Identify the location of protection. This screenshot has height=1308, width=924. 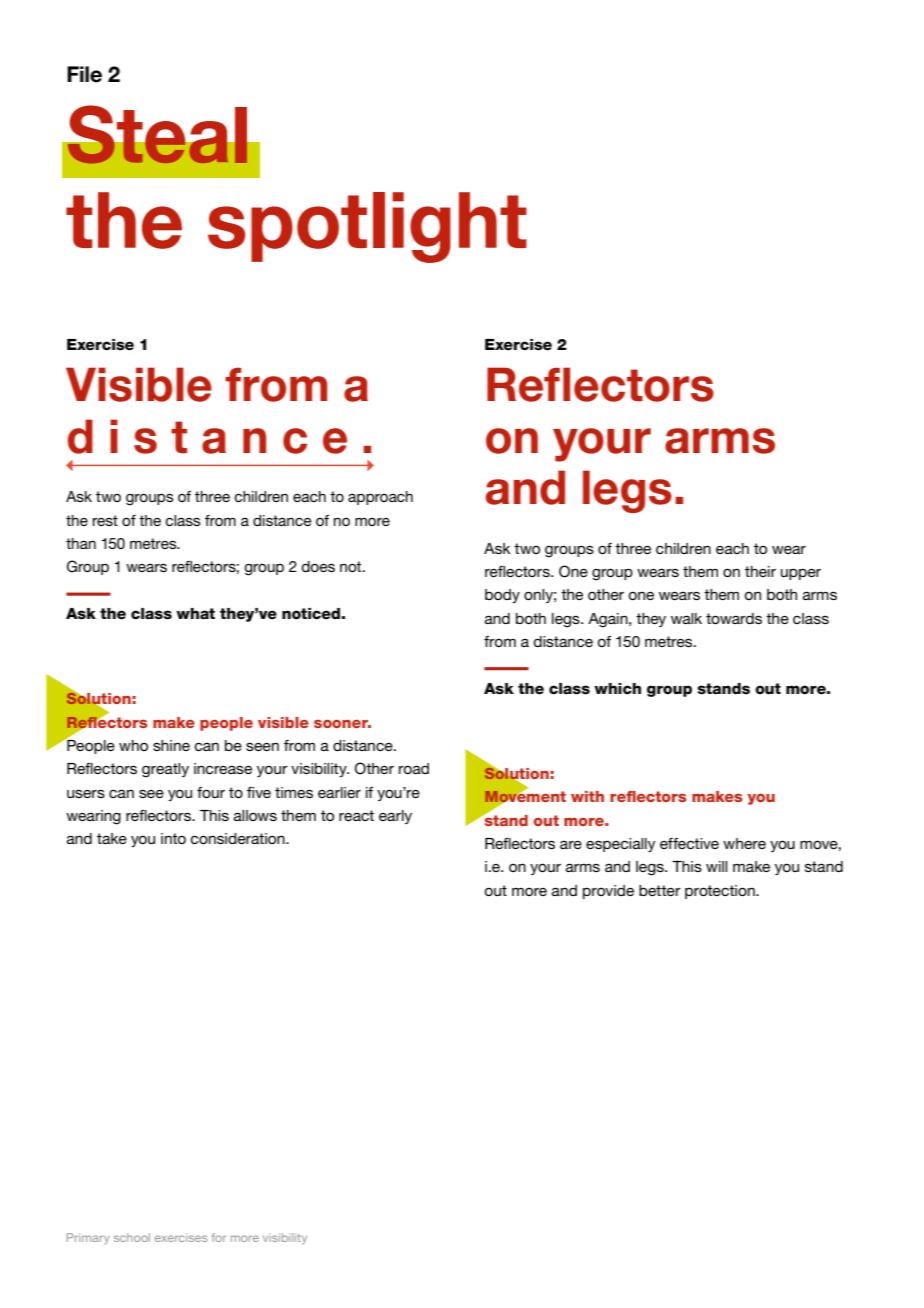
(721, 892).
